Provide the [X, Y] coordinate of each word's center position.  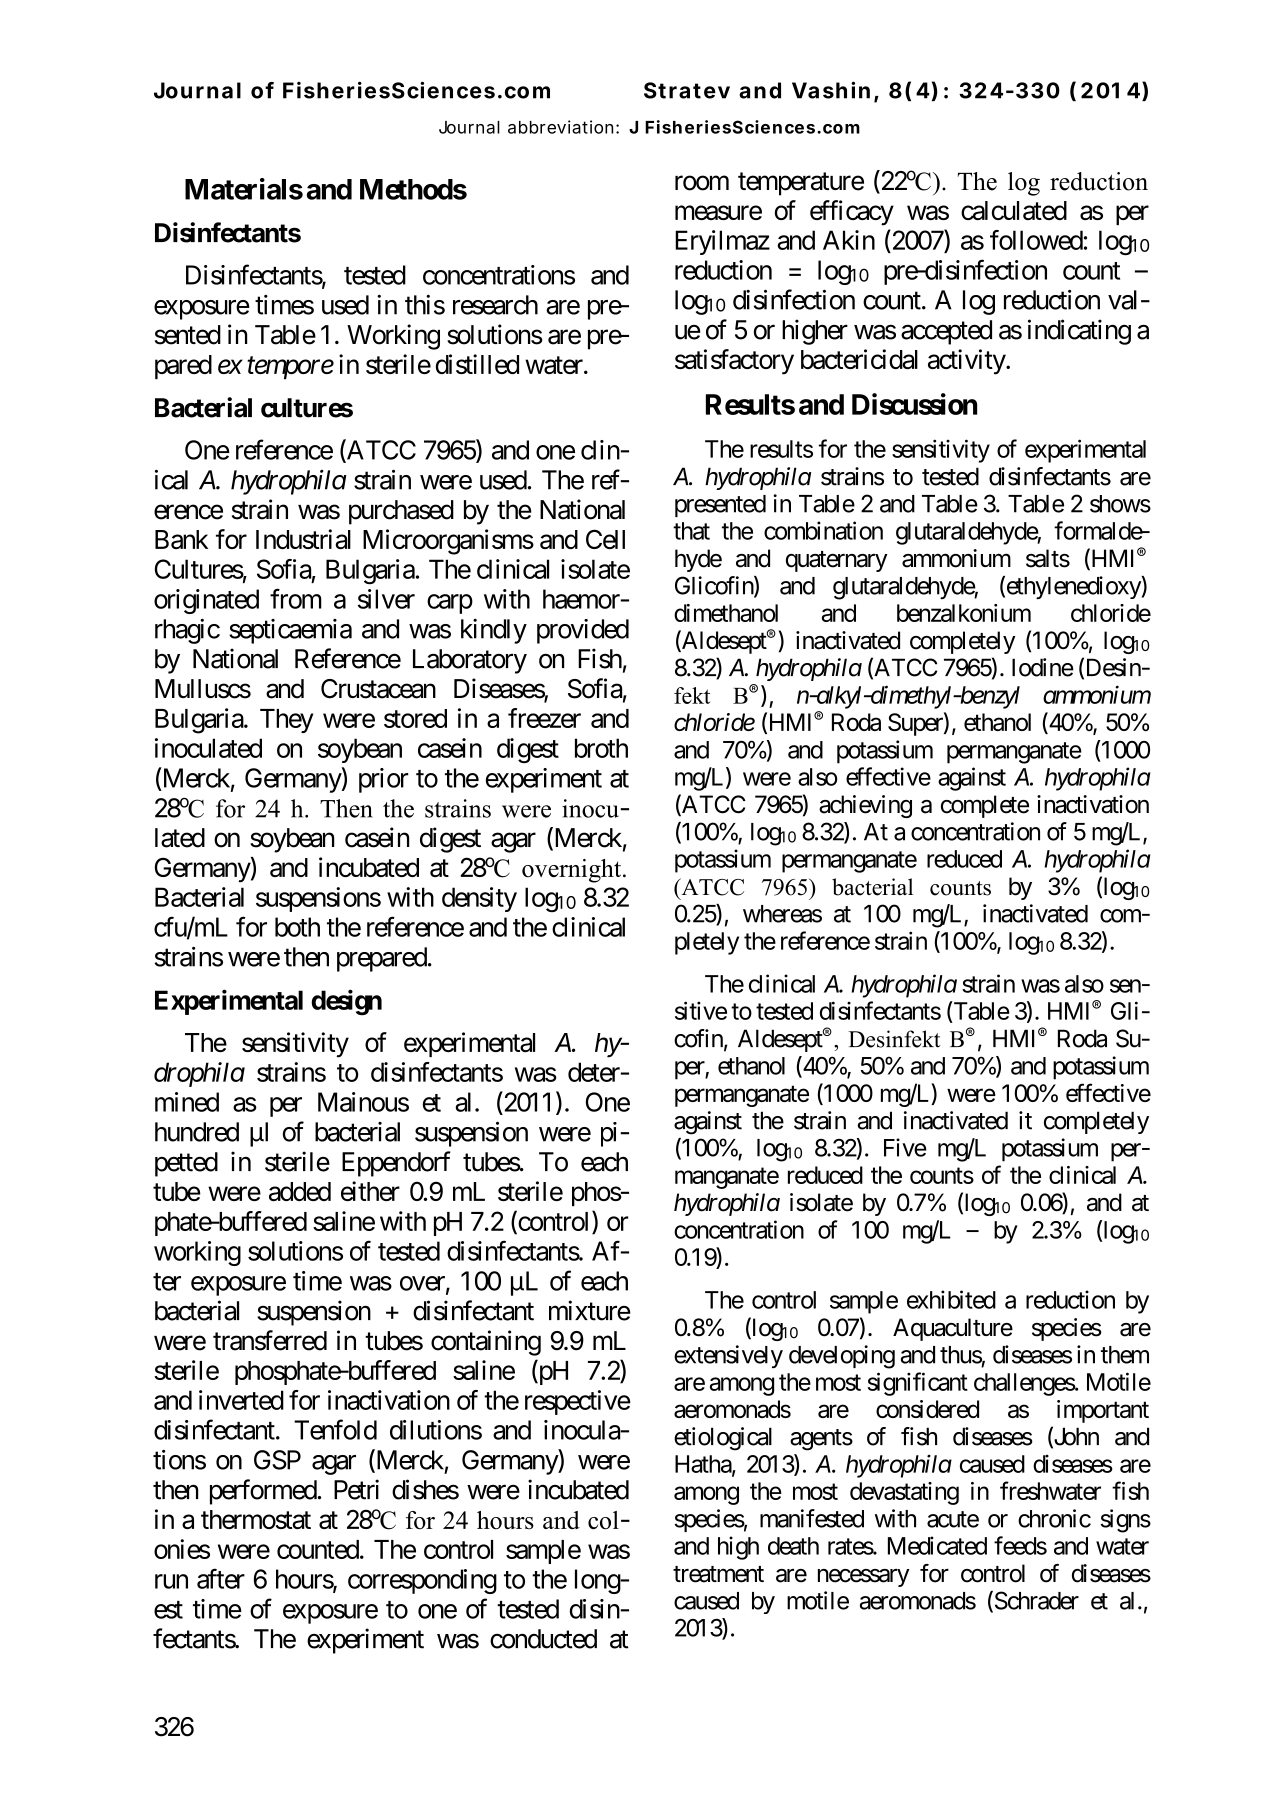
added [300, 1191]
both [297, 927]
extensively [728, 1356]
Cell [605, 539]
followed [1036, 240]
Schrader [1035, 1601]
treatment [718, 1574]
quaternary [837, 561]
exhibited [951, 1299]
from [296, 598]
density [479, 899]
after [221, 1578]
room [702, 183]
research [495, 305]
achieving [865, 806]
